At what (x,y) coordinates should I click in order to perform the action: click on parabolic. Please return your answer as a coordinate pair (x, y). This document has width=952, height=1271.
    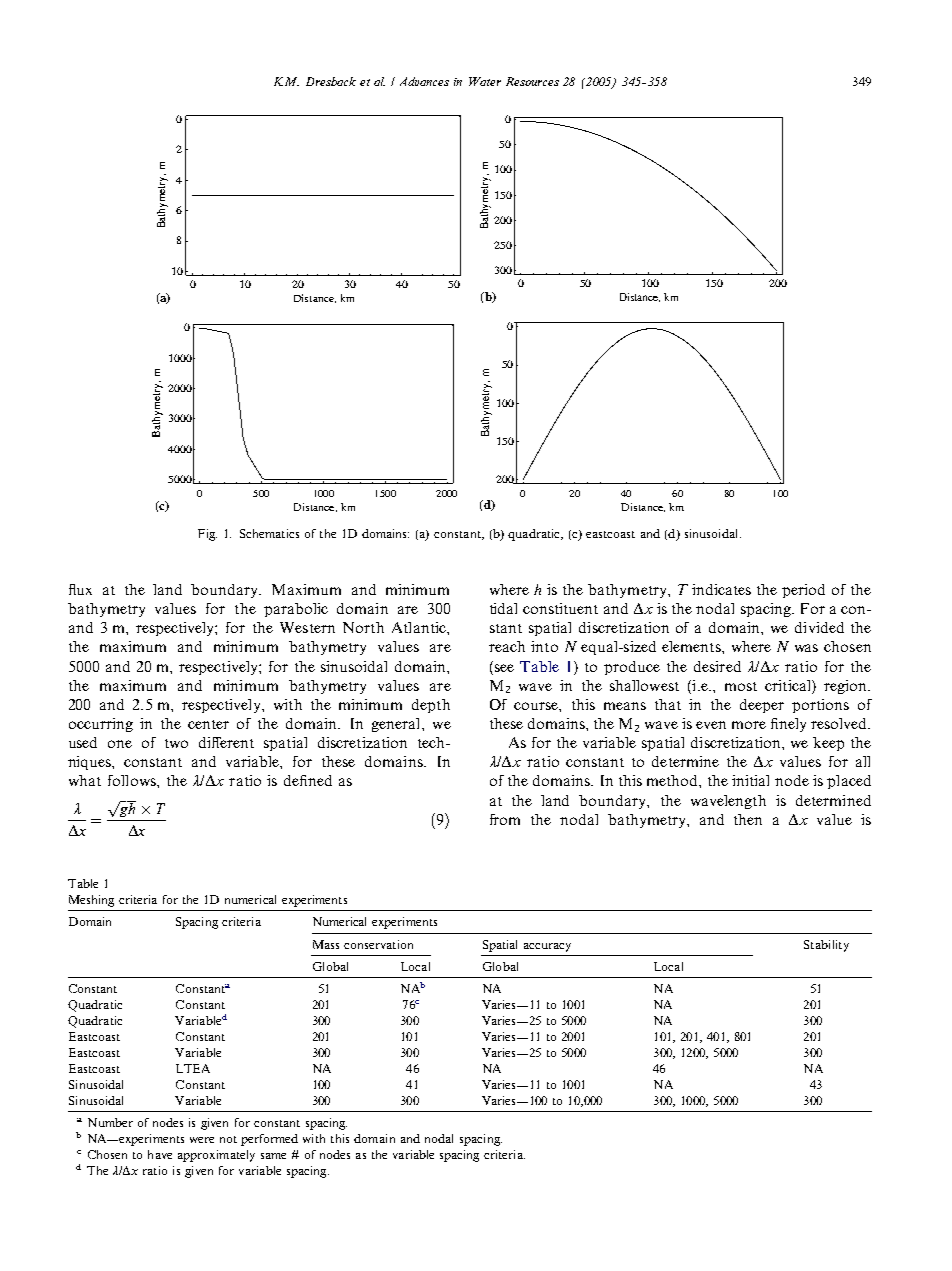
    Looking at the image, I should click on (296, 610).
